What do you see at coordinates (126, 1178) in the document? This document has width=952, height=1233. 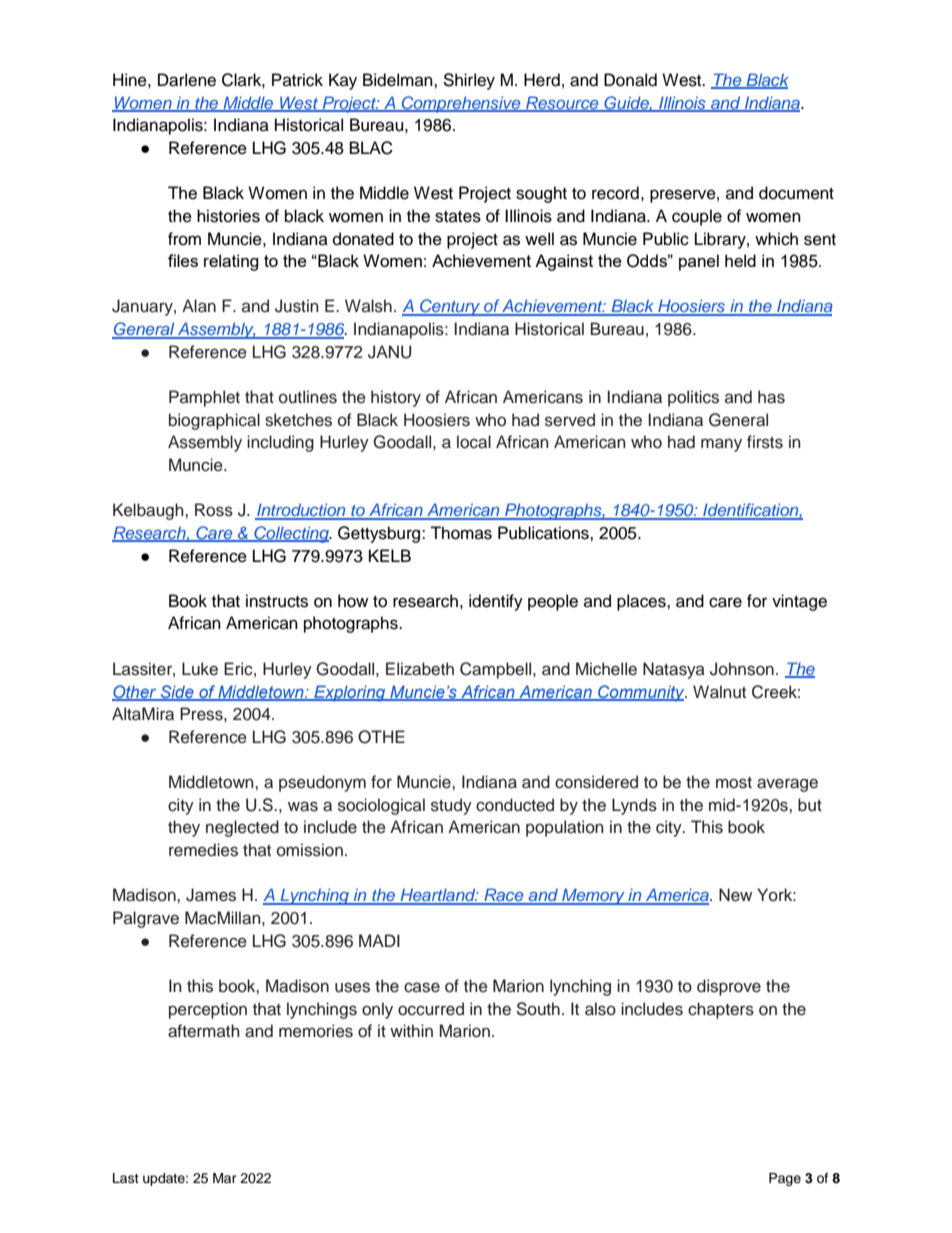 I see `Last` at bounding box center [126, 1178].
